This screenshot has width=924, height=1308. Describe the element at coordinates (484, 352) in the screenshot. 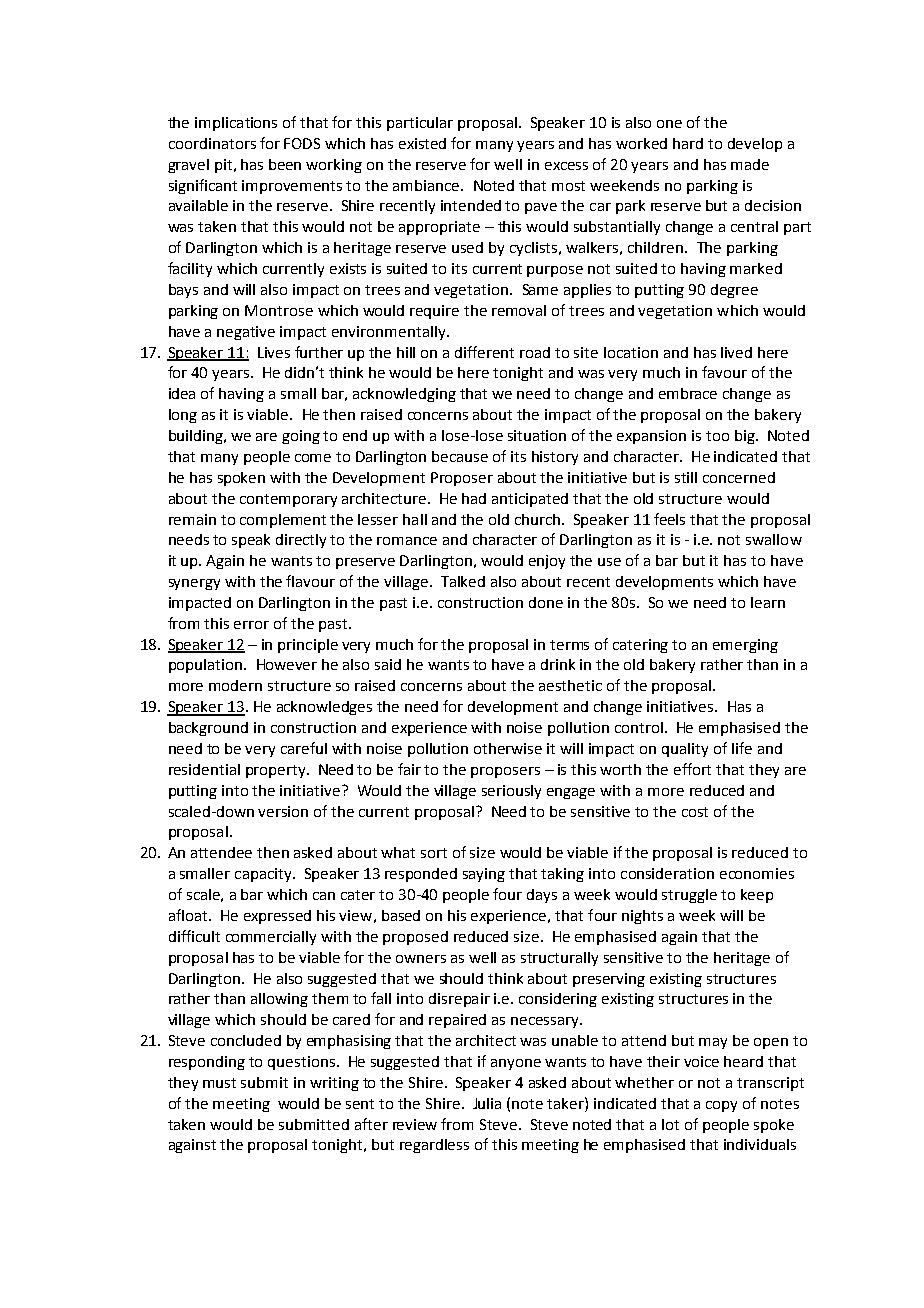

I see `different` at that location.
